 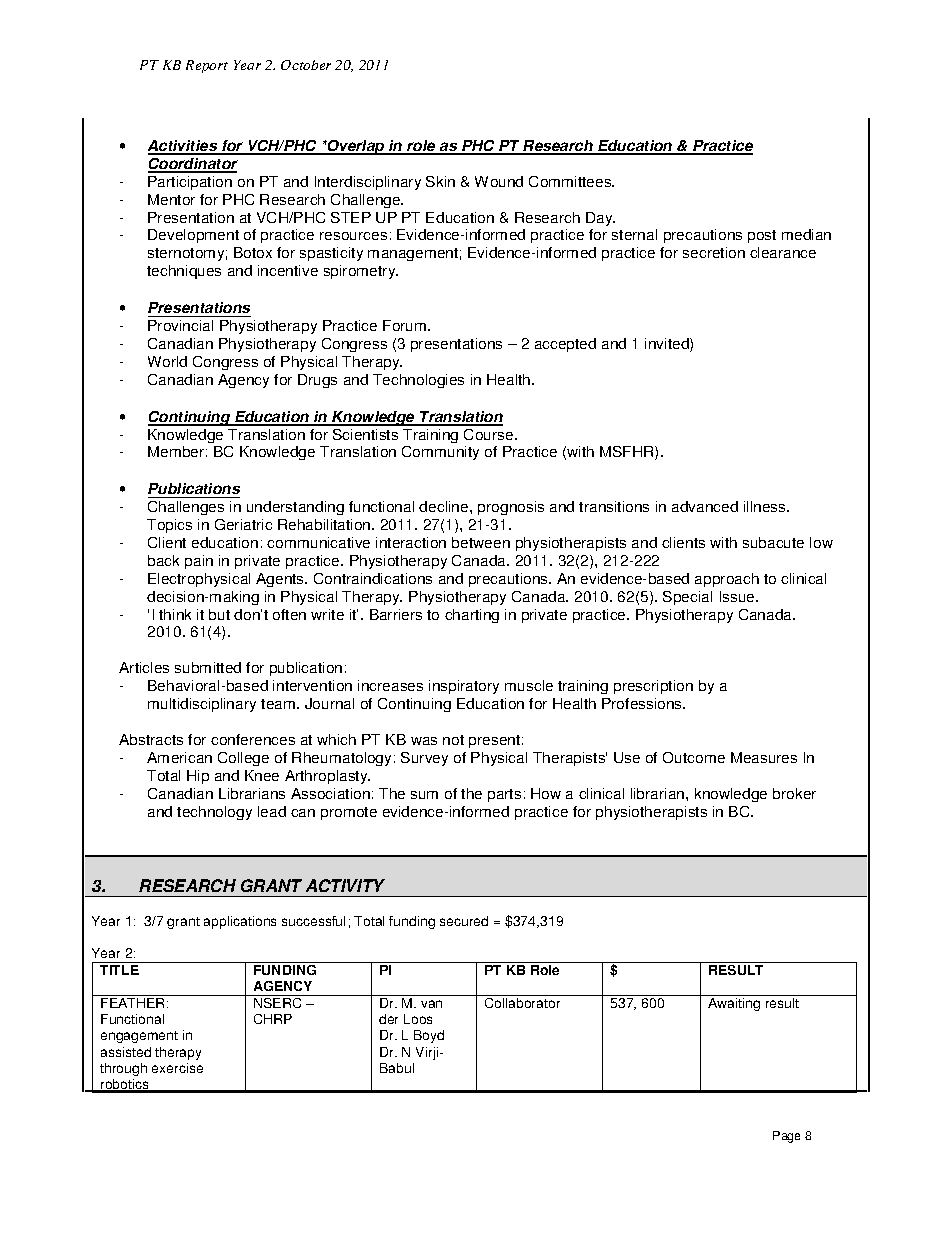 I want to click on Issue, so click(x=738, y=596).
